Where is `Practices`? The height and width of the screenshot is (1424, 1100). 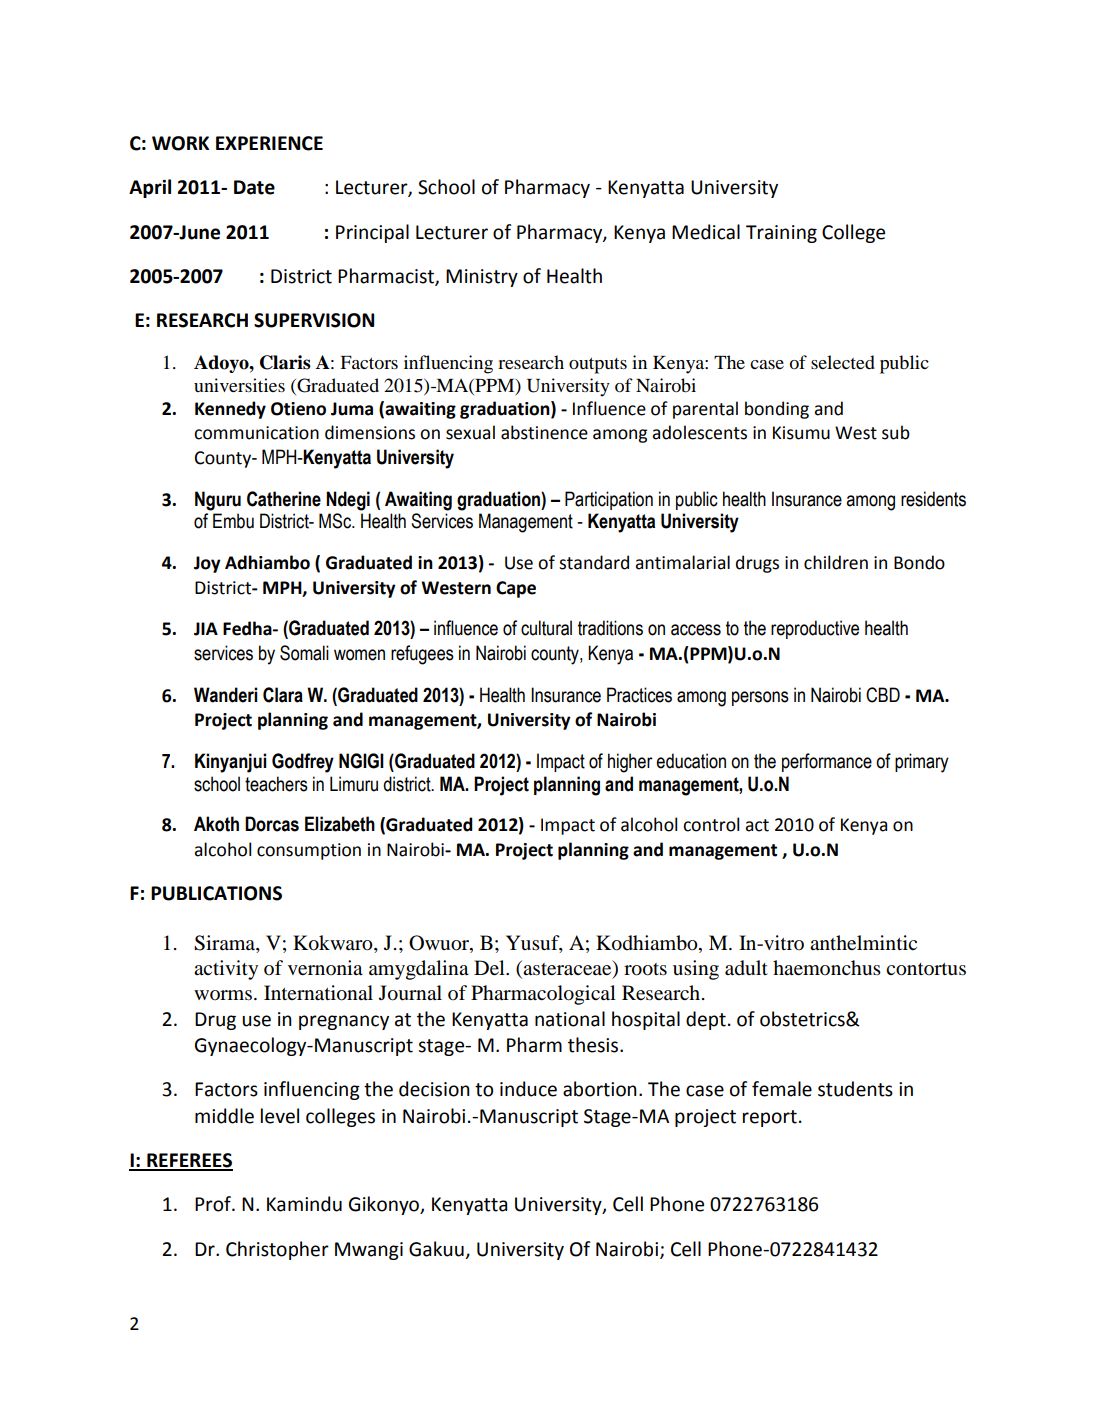
Practices is located at coordinates (639, 695).
